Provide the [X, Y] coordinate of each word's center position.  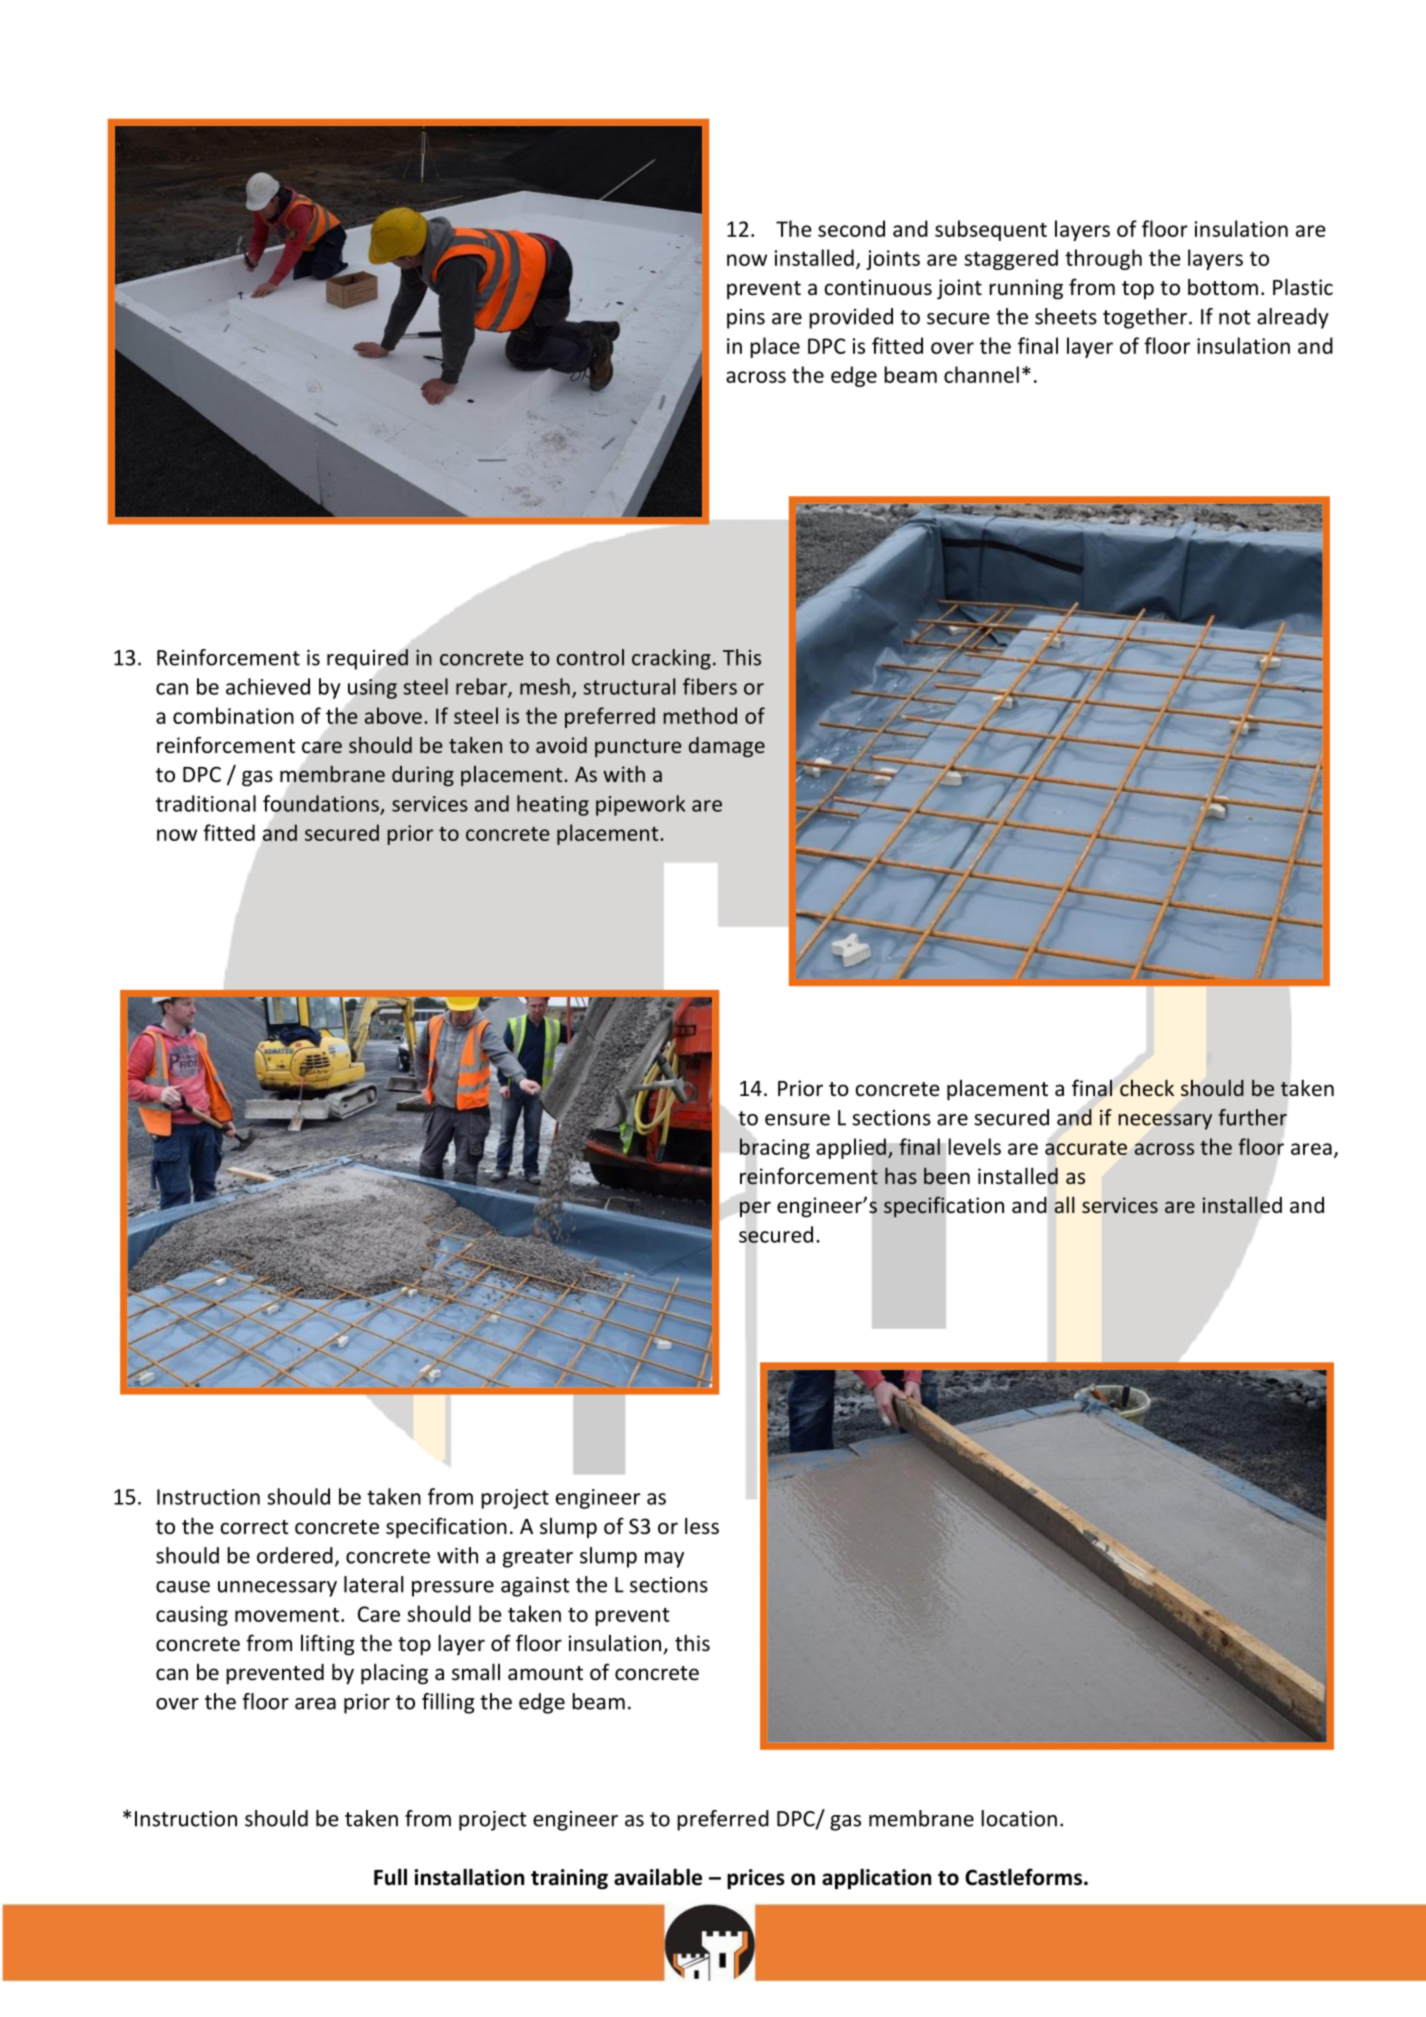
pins [746, 319]
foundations [321, 803]
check [1147, 1087]
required [367, 659]
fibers [710, 686]
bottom [1223, 287]
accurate [1086, 1148]
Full [390, 1877]
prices [756, 1879]
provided [851, 318]
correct [254, 1527]
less [702, 1526]
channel [981, 374]
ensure [797, 1120]
